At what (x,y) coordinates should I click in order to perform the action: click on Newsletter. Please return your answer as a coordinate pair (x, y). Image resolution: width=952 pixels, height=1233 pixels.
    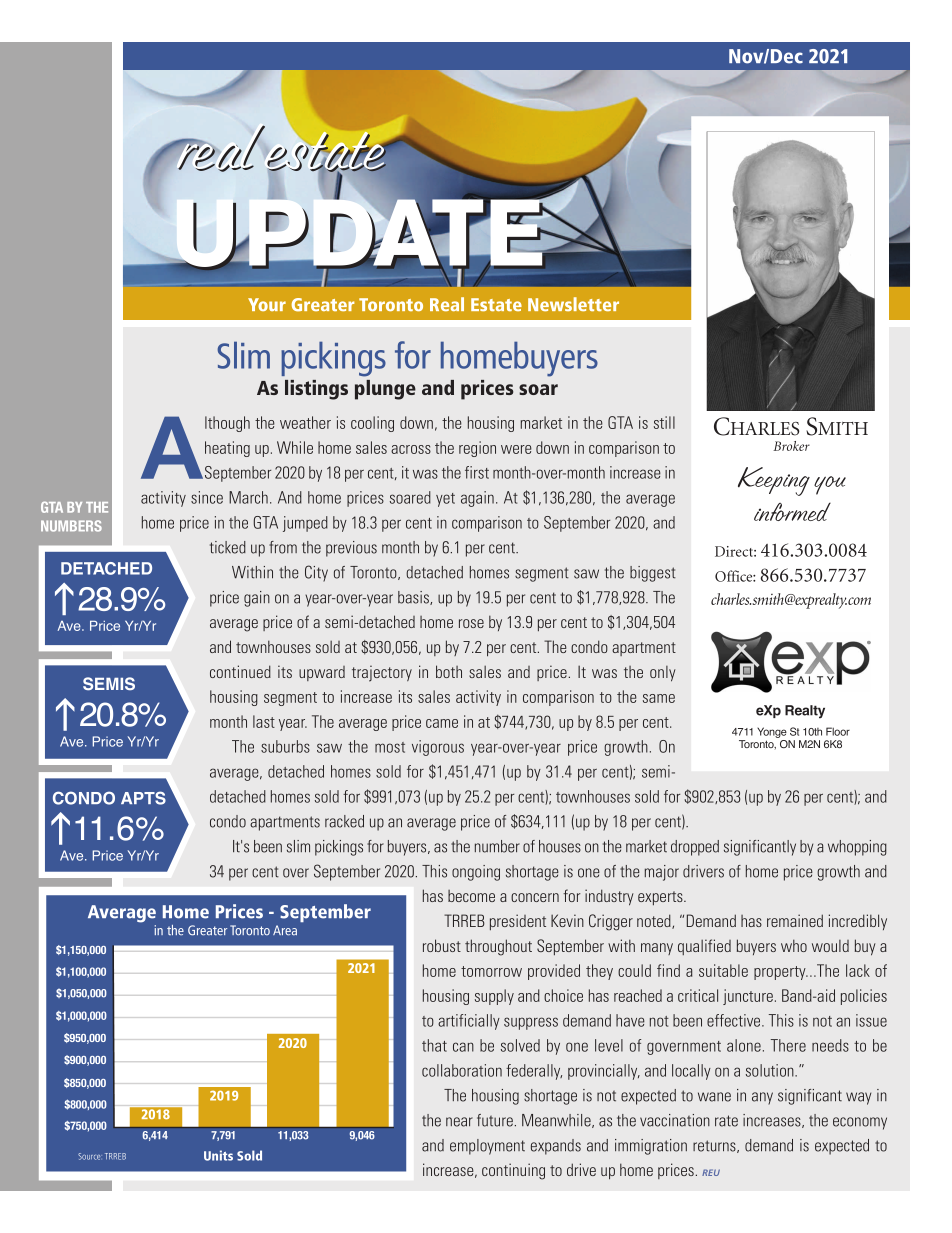
    Looking at the image, I should click on (573, 304).
